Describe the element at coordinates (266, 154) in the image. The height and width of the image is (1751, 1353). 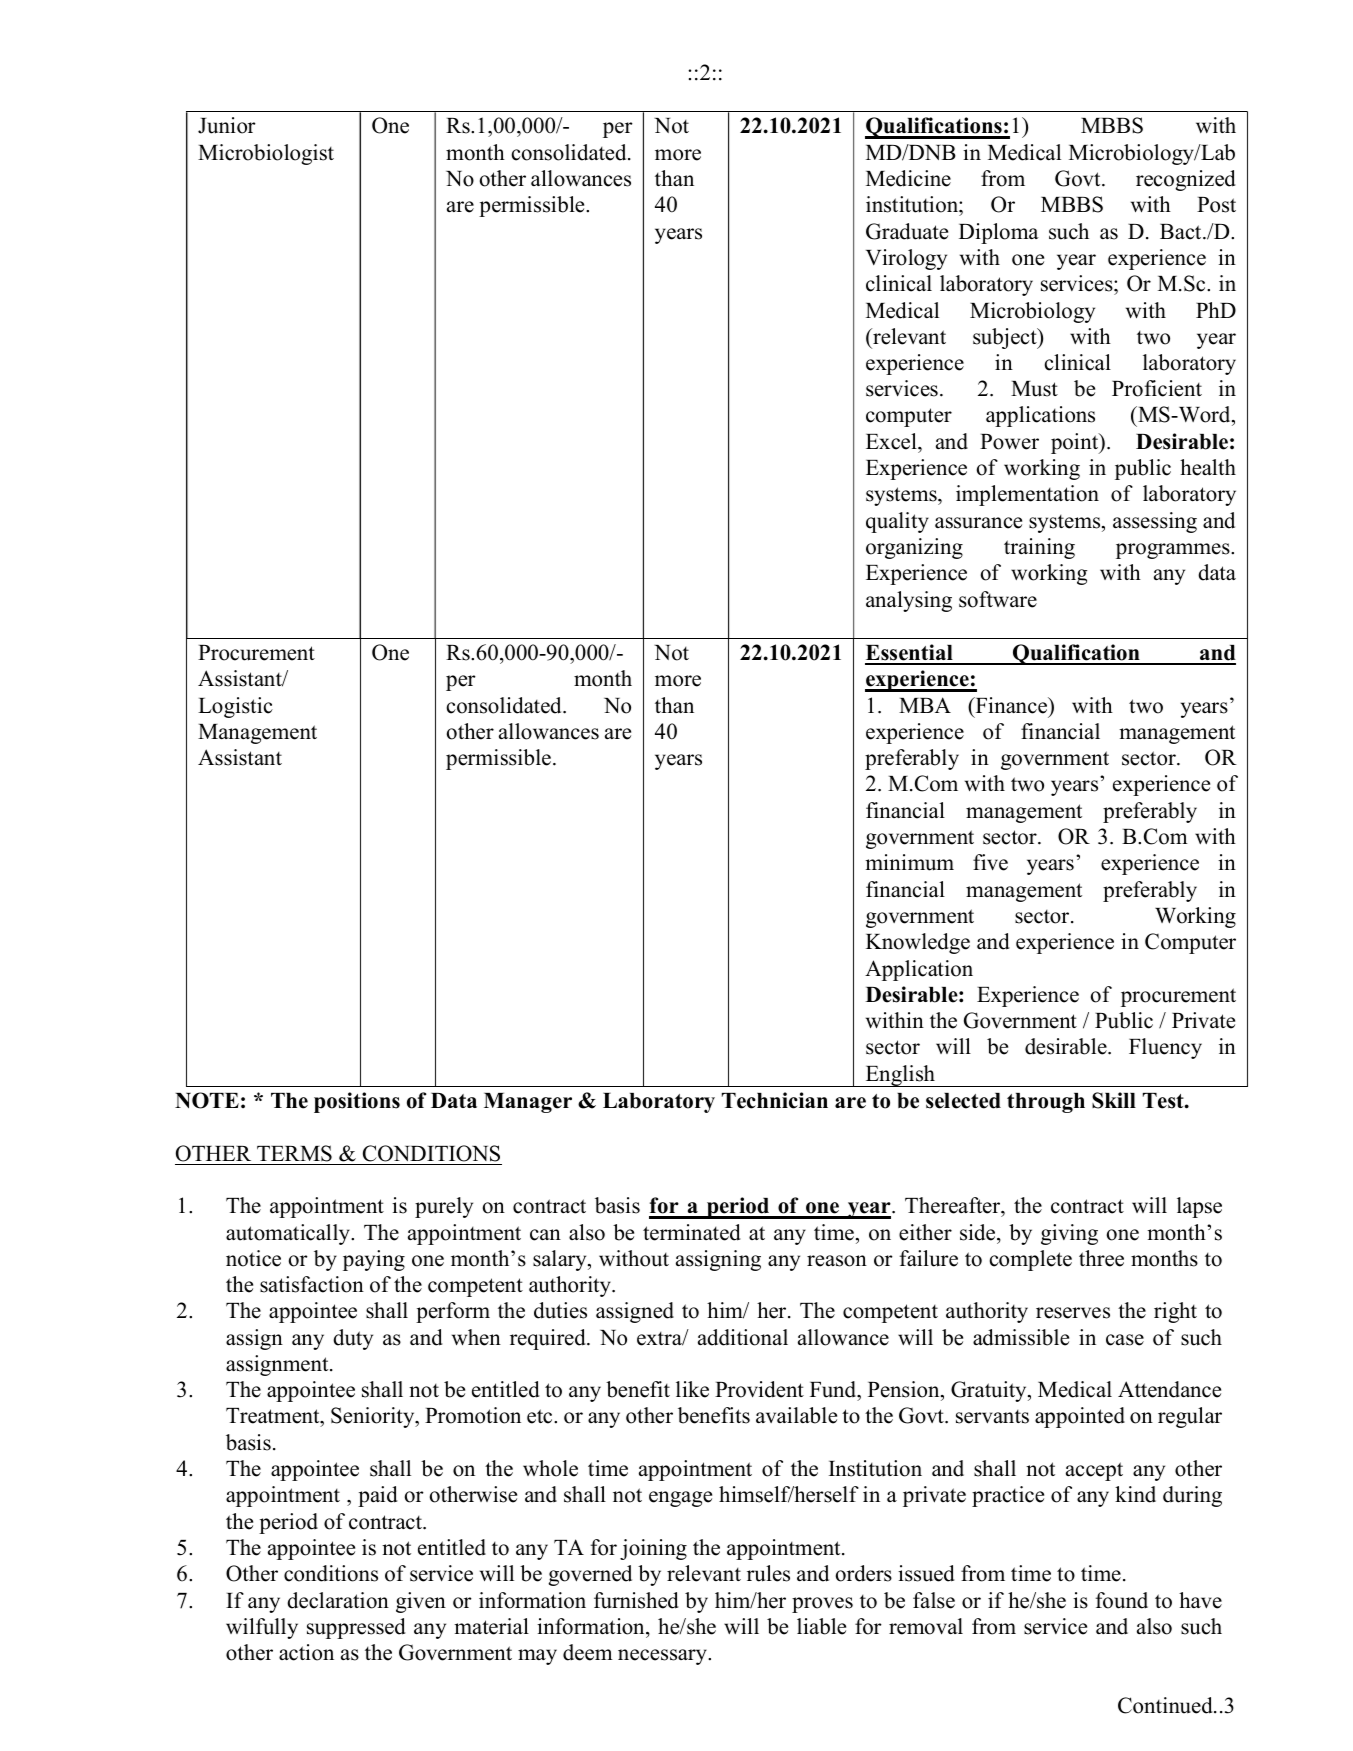
I see `Microbiologist` at that location.
